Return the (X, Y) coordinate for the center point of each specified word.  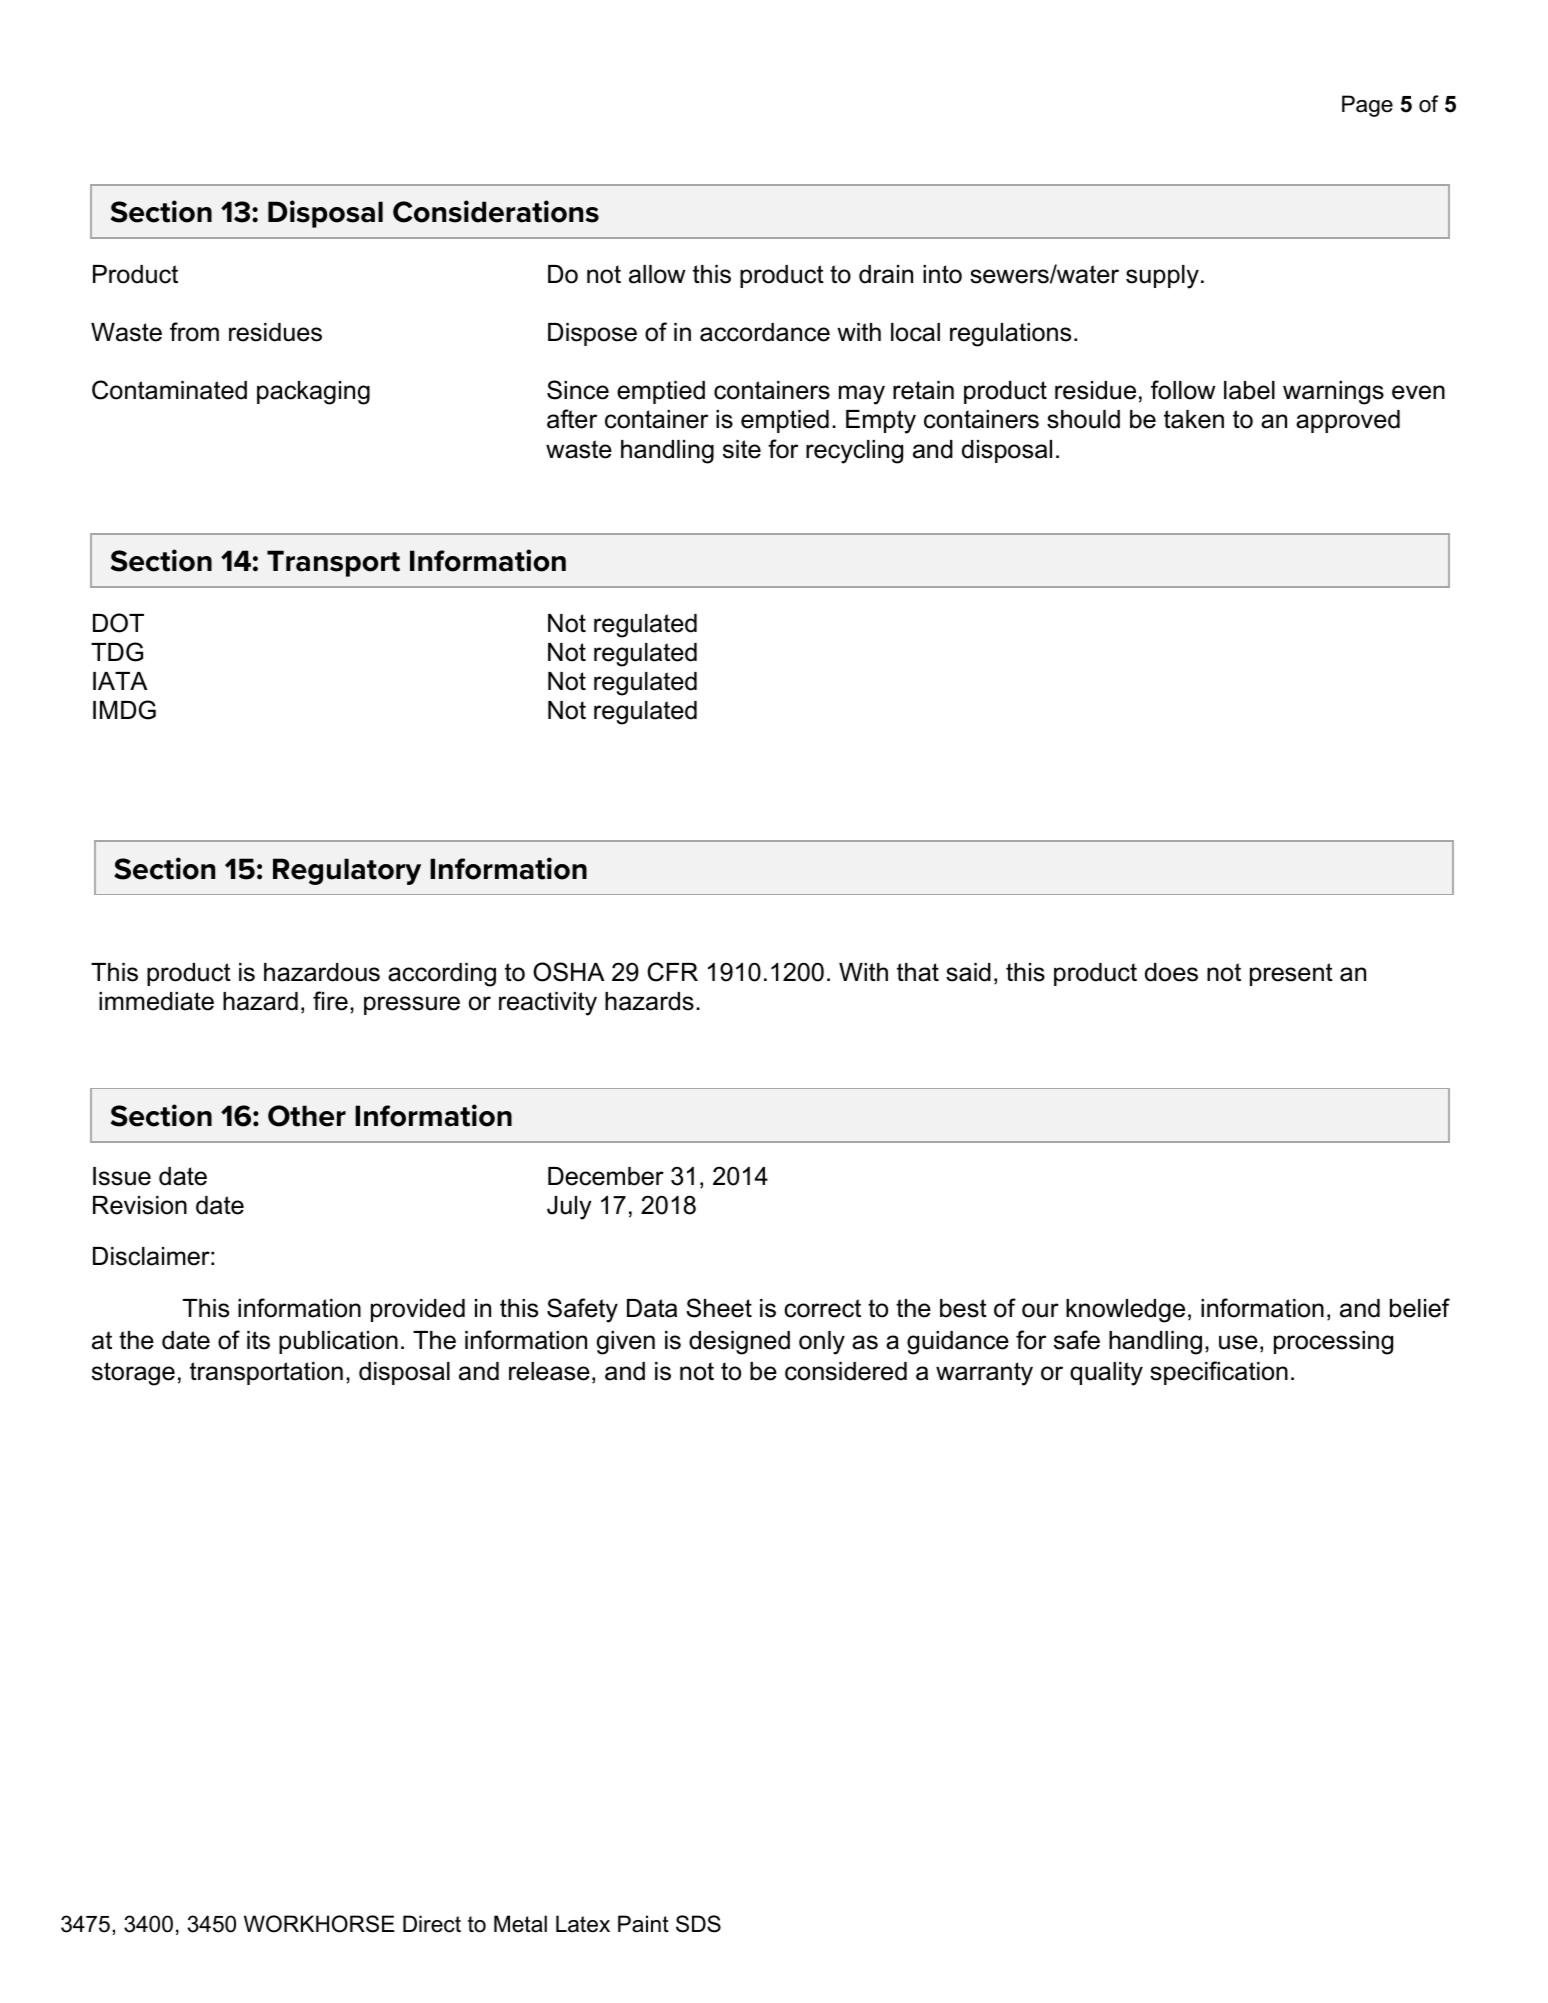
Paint (643, 1924)
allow (657, 274)
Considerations (496, 211)
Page (1367, 106)
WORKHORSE (319, 1924)
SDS (698, 1924)
